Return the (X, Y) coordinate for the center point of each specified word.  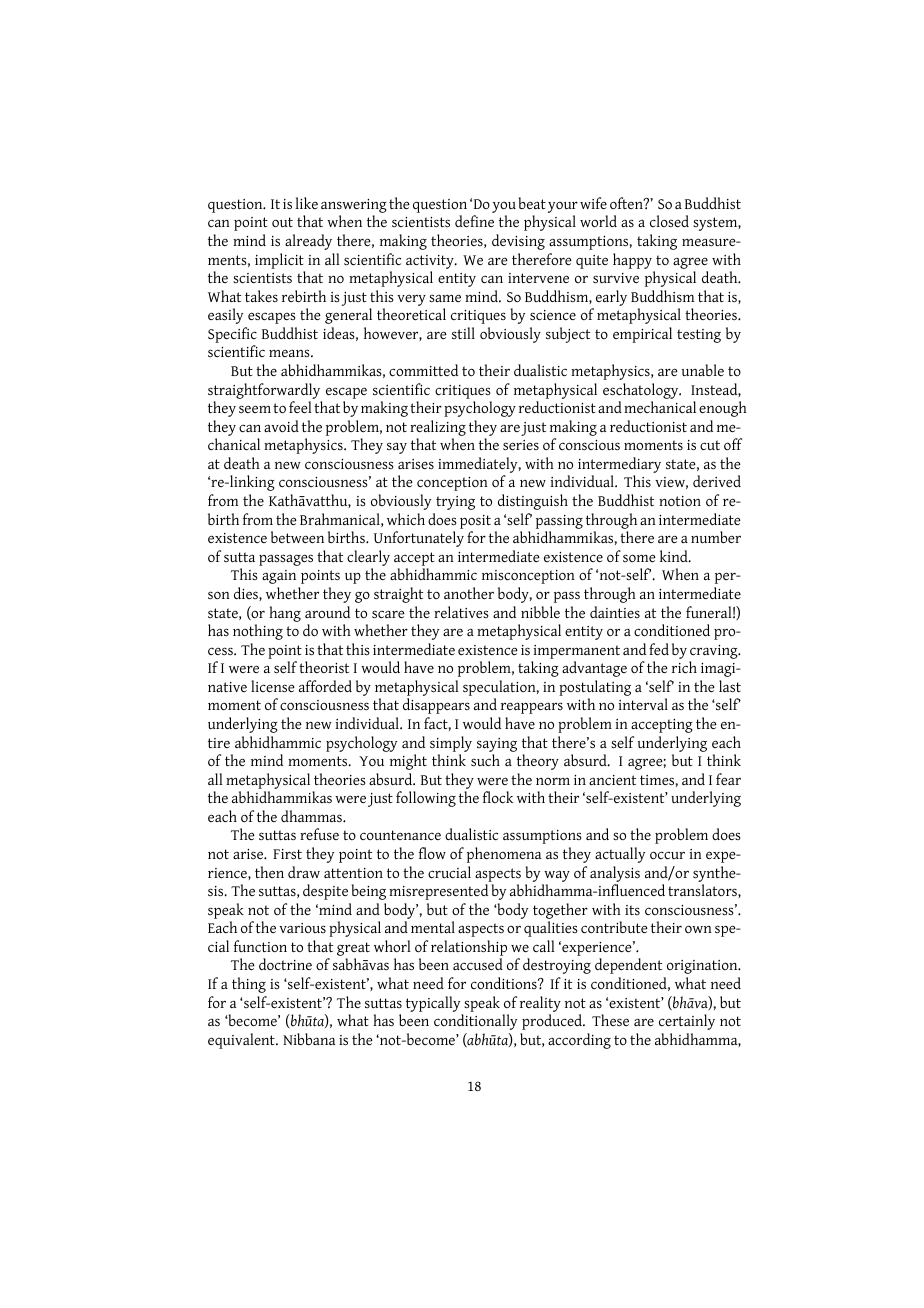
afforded (325, 686)
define (474, 221)
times (657, 780)
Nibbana (309, 1039)
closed (669, 221)
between (297, 537)
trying (455, 503)
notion (680, 501)
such (485, 760)
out (282, 222)
